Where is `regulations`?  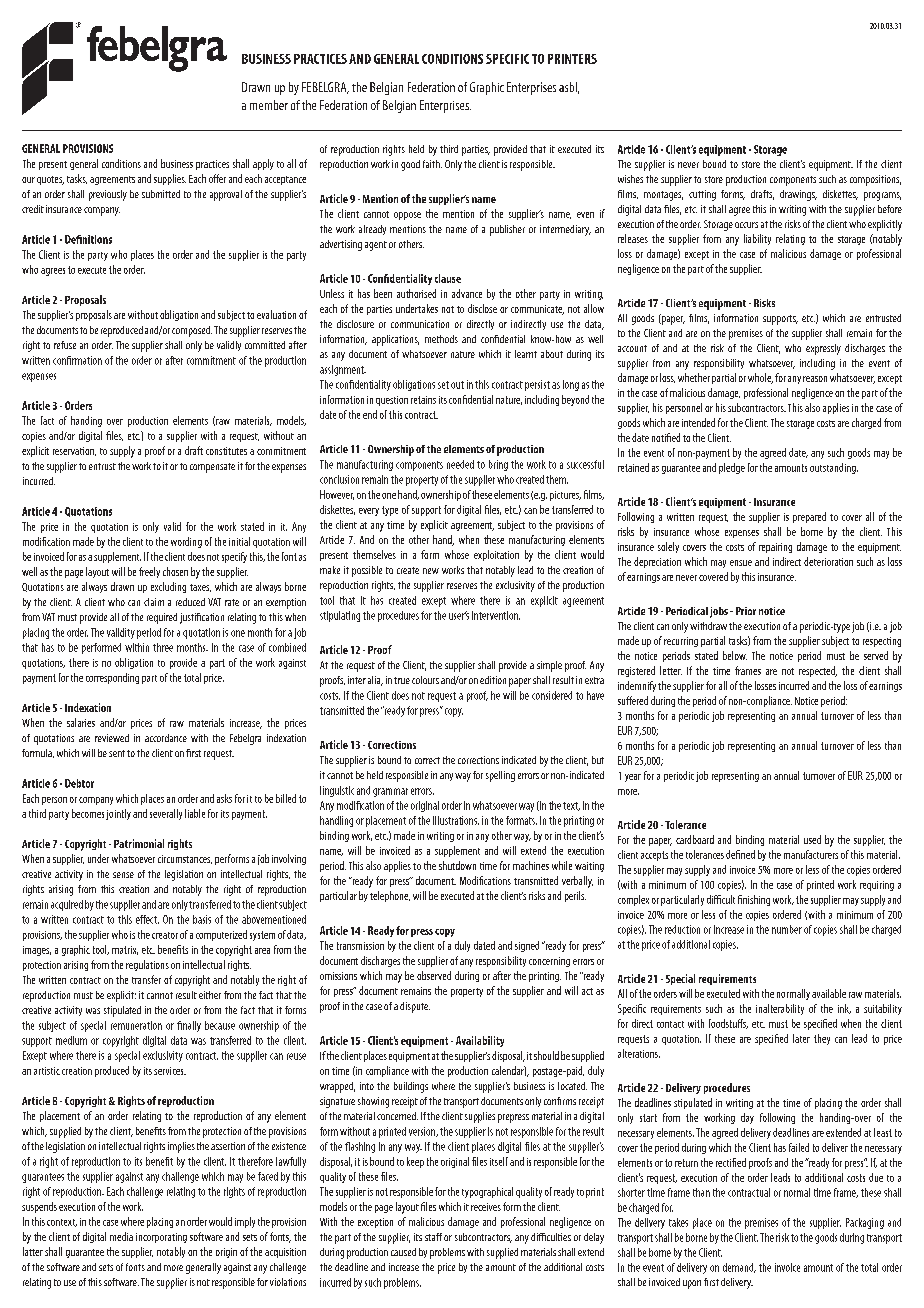 regulations is located at coordinates (147, 965).
